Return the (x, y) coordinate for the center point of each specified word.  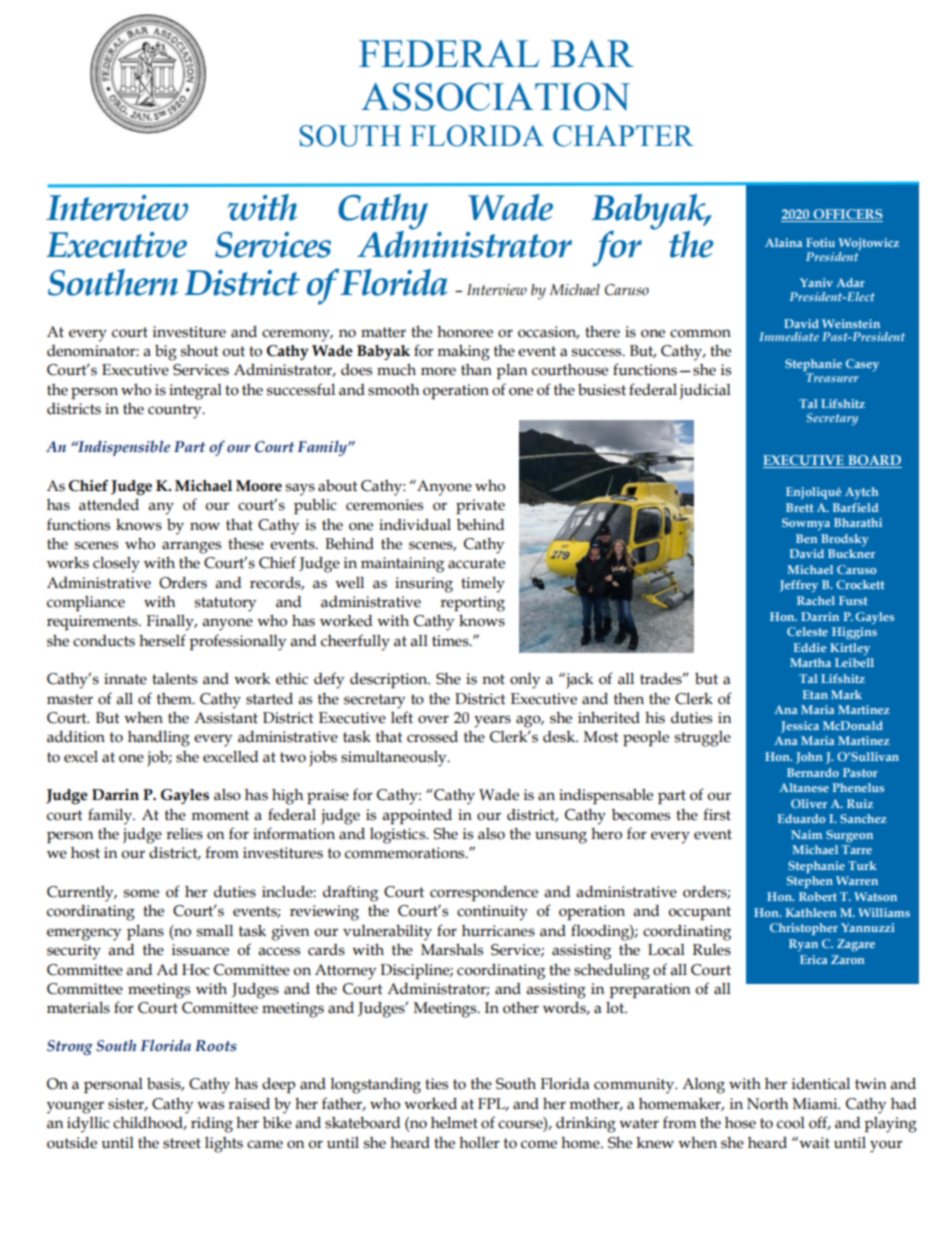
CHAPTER (623, 136)
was (210, 1105)
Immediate (789, 336)
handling (159, 739)
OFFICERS (847, 215)
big (166, 352)
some (141, 893)
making (463, 352)
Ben (807, 538)
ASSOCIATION (495, 97)
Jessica (800, 727)
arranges (191, 547)
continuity (492, 913)
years (492, 721)
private (480, 506)
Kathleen (811, 912)
